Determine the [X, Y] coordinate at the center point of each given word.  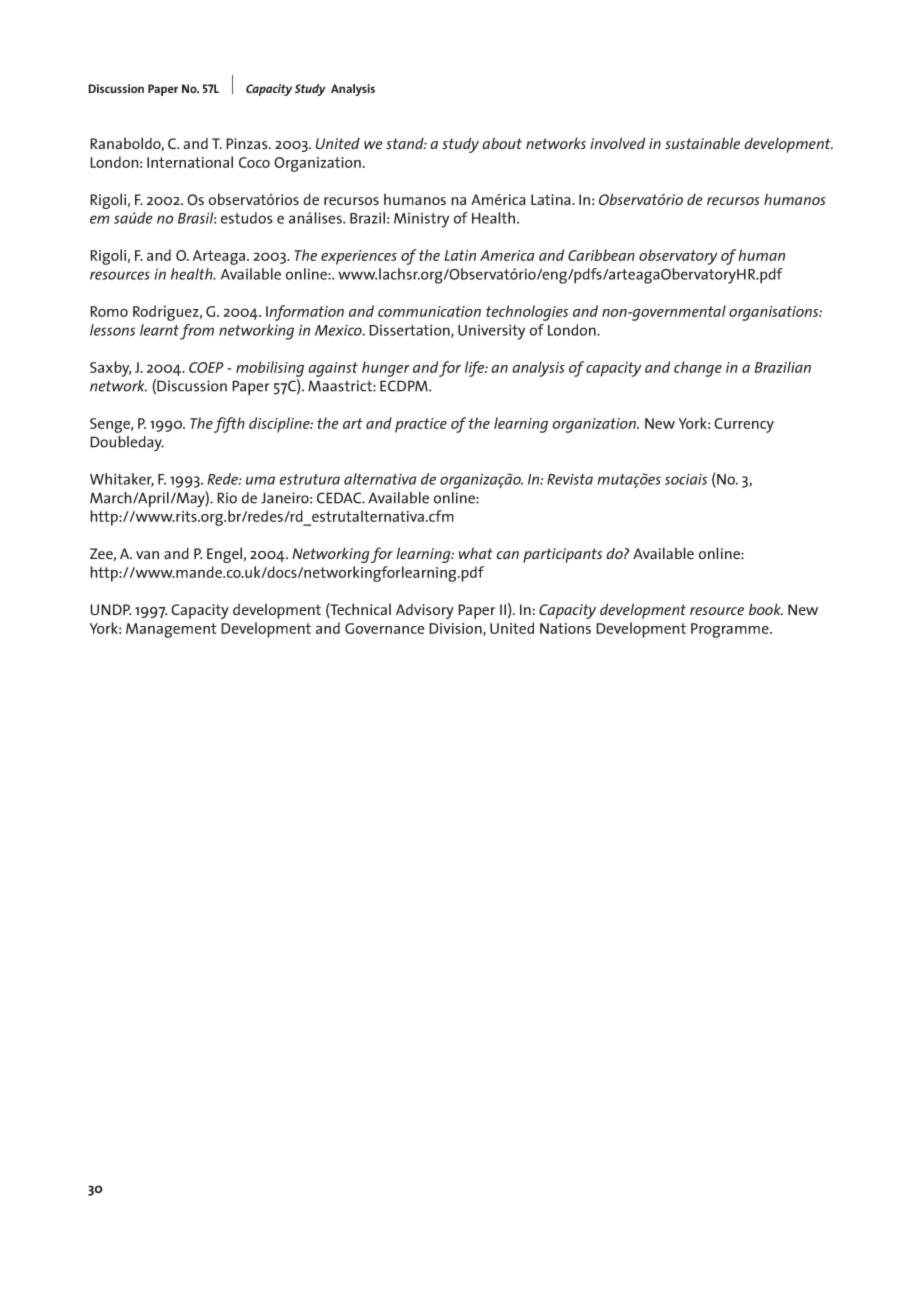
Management [171, 630]
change [698, 369]
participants [562, 555]
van [147, 555]
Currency [744, 425]
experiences [359, 257]
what [476, 553]
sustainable [702, 143]
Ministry [421, 220]
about [502, 143]
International [190, 162]
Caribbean [601, 255]
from [197, 332]
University [491, 332]
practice [421, 425]
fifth [229, 425]
